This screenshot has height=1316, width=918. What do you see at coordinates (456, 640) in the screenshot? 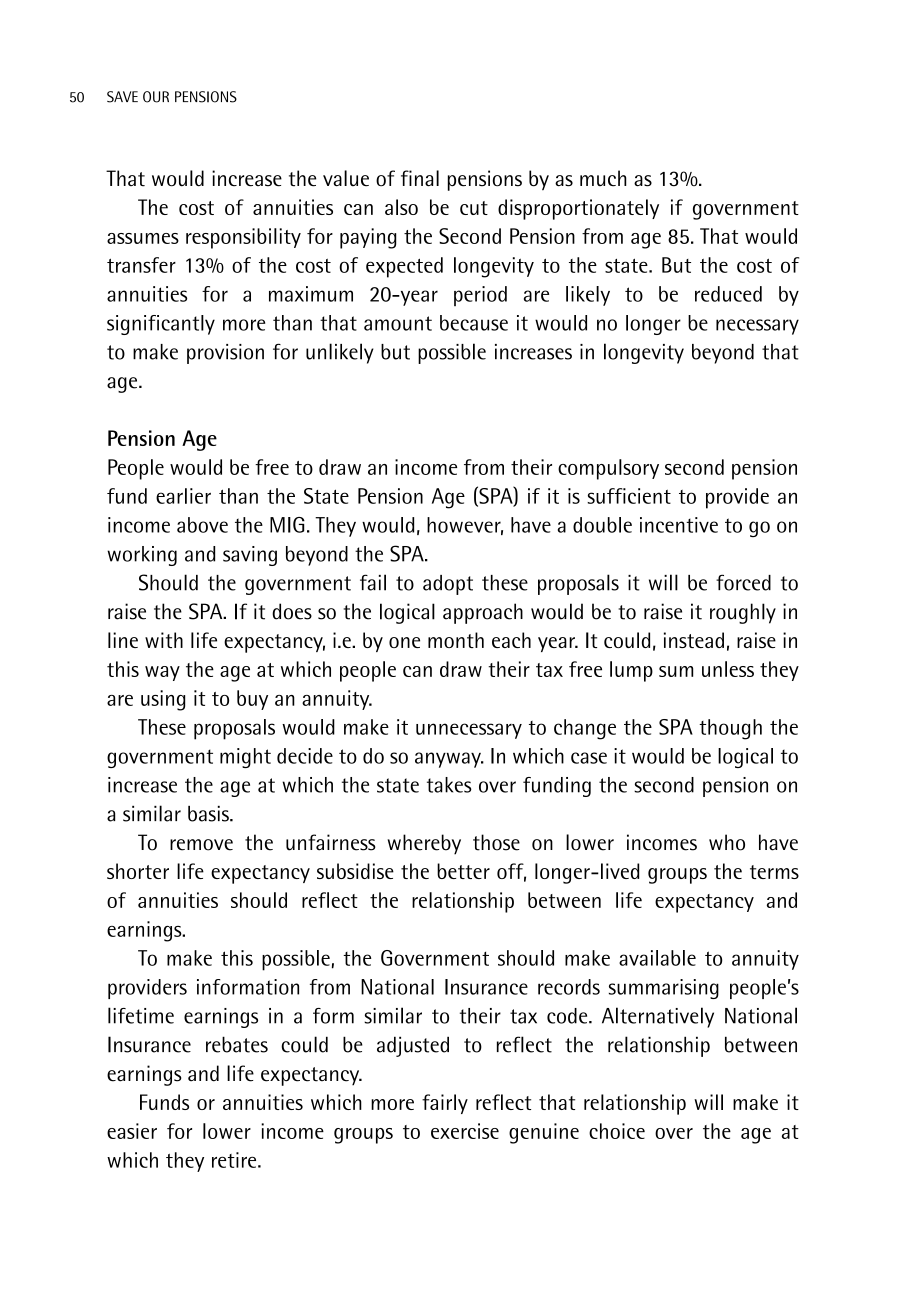
I see `month` at bounding box center [456, 640].
